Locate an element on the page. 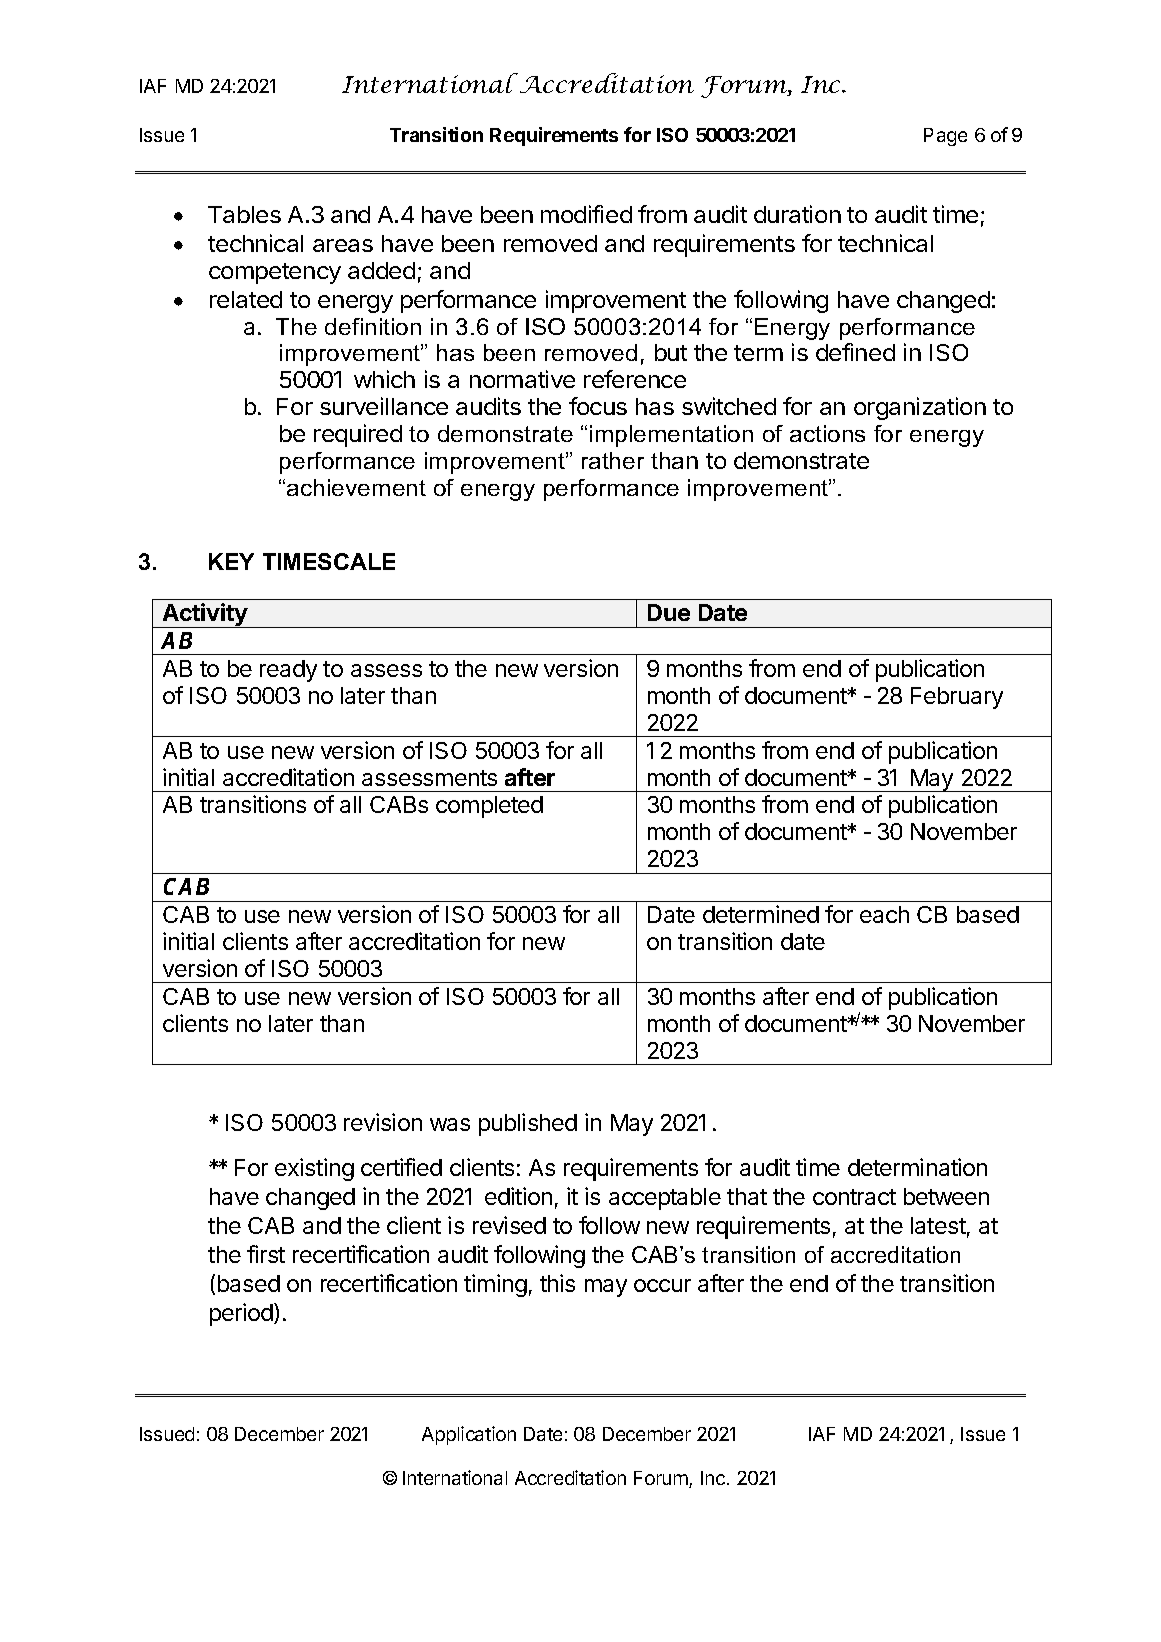  actions is located at coordinates (827, 433).
